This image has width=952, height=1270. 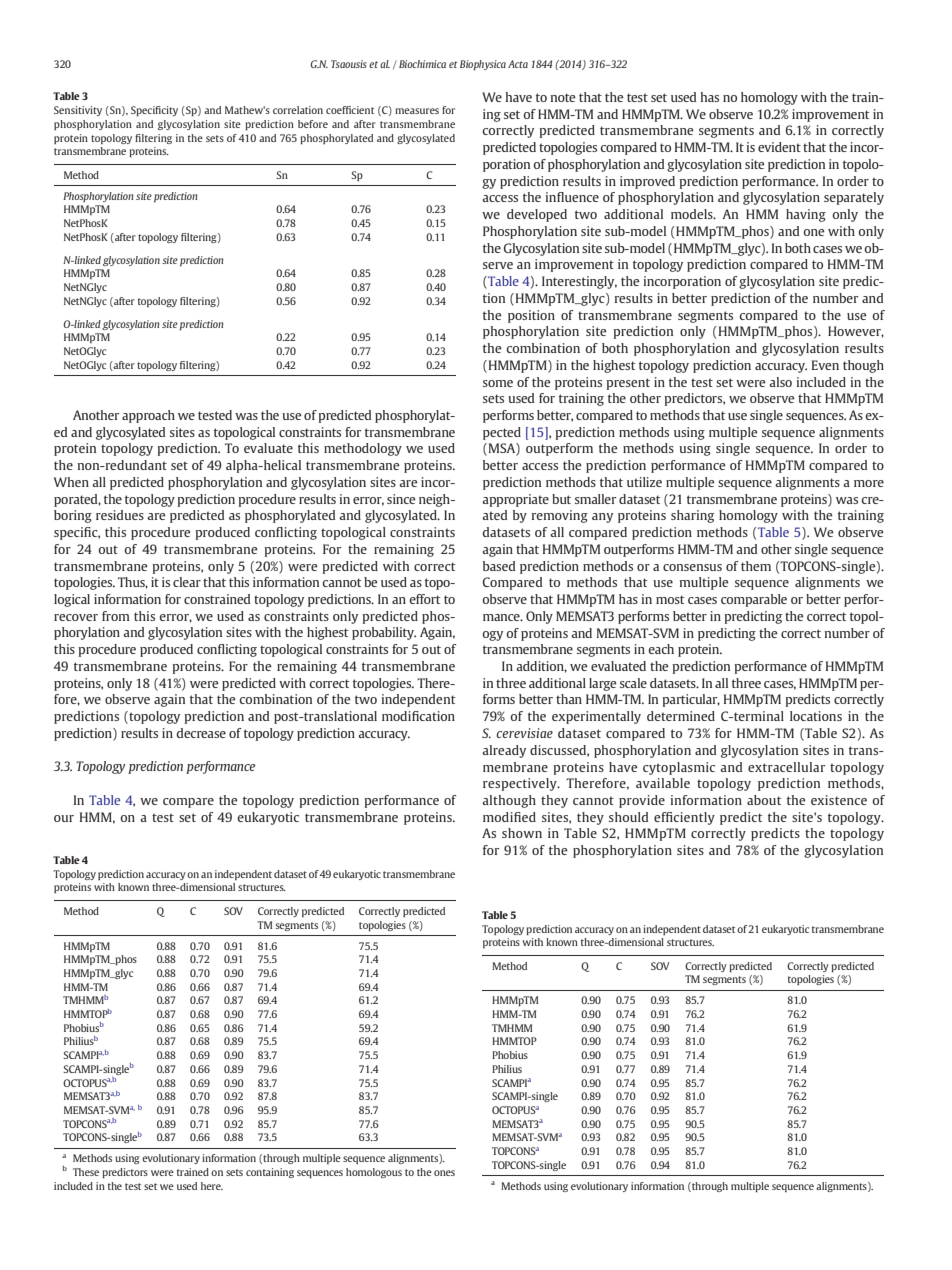 I want to click on also, so click(x=780, y=382).
